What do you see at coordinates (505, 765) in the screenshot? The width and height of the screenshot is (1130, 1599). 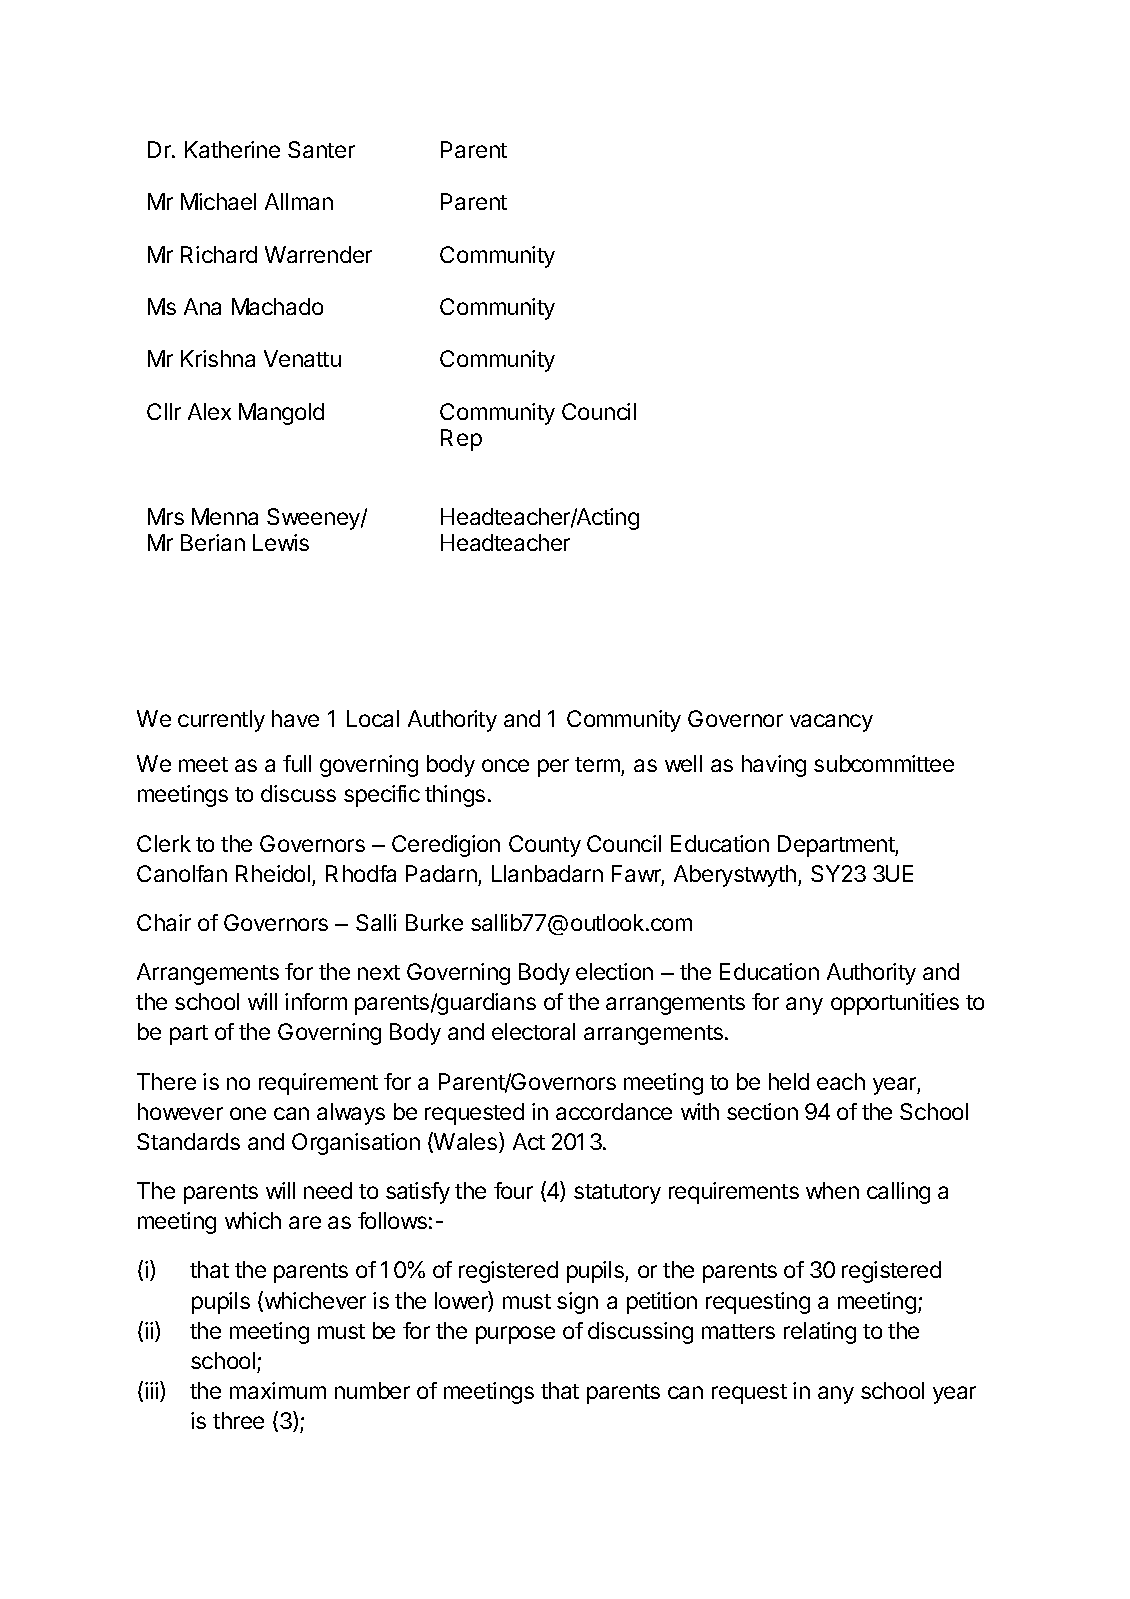 I see `once` at bounding box center [505, 765].
